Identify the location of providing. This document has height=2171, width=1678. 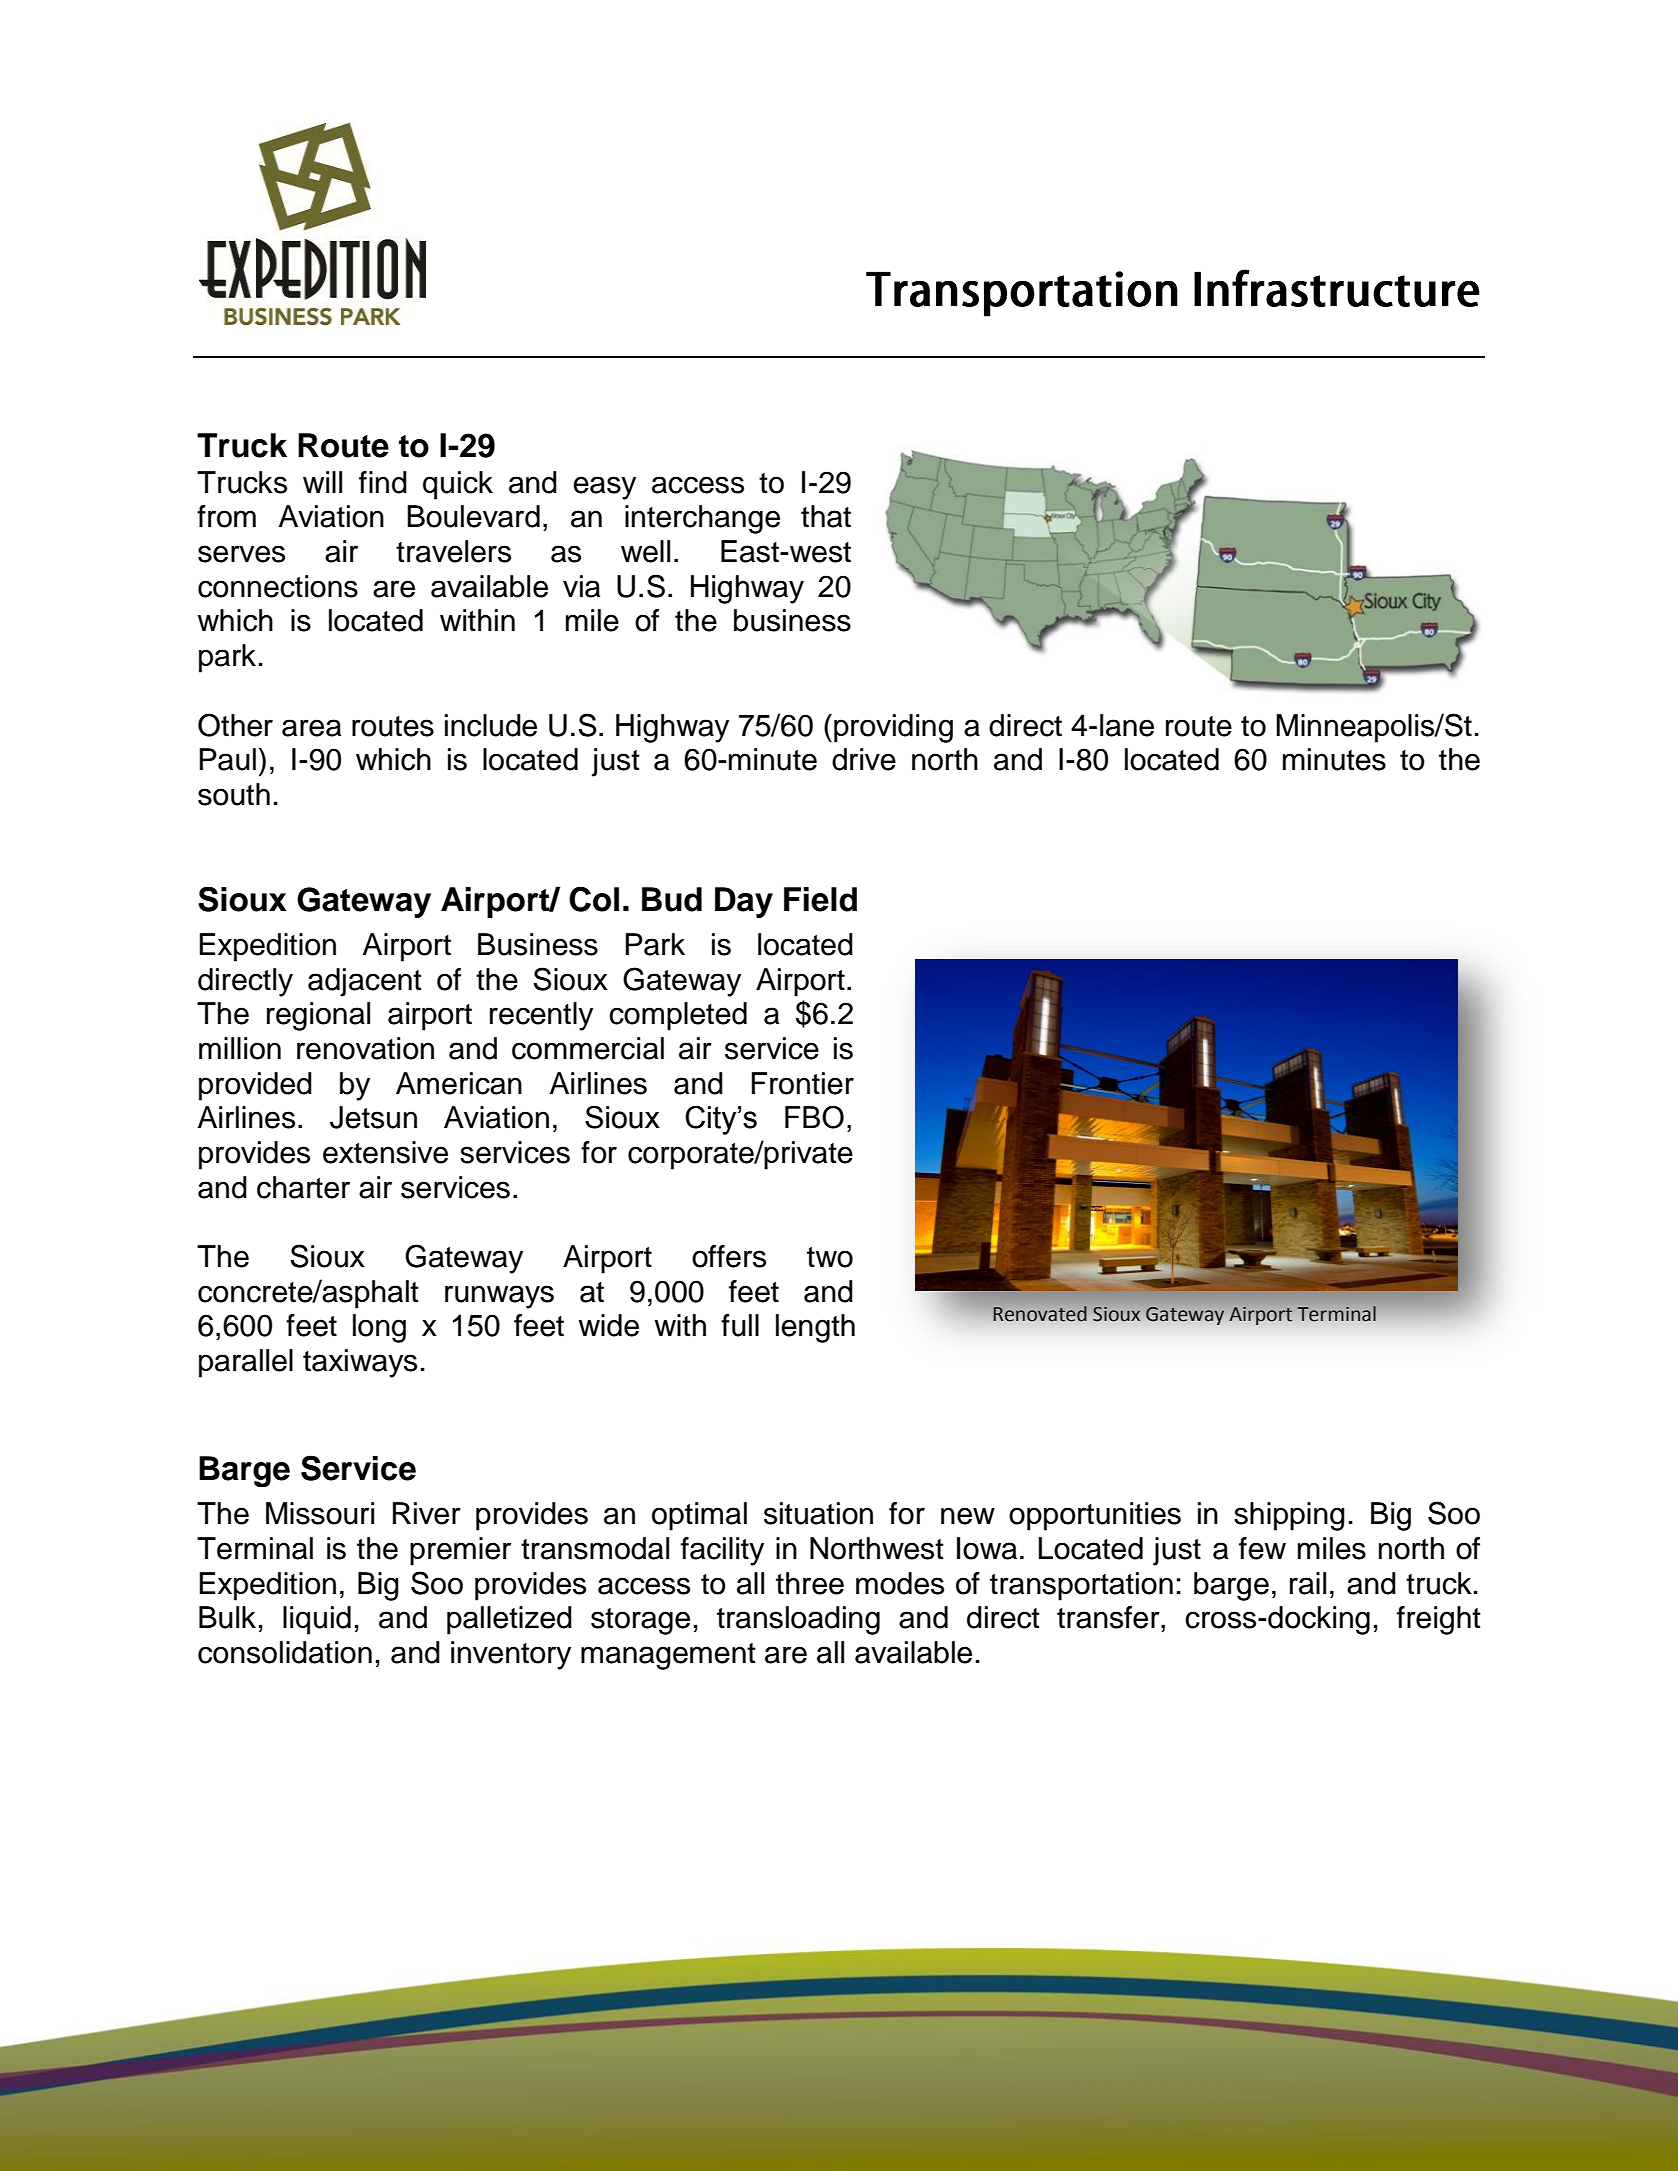
(893, 728).
